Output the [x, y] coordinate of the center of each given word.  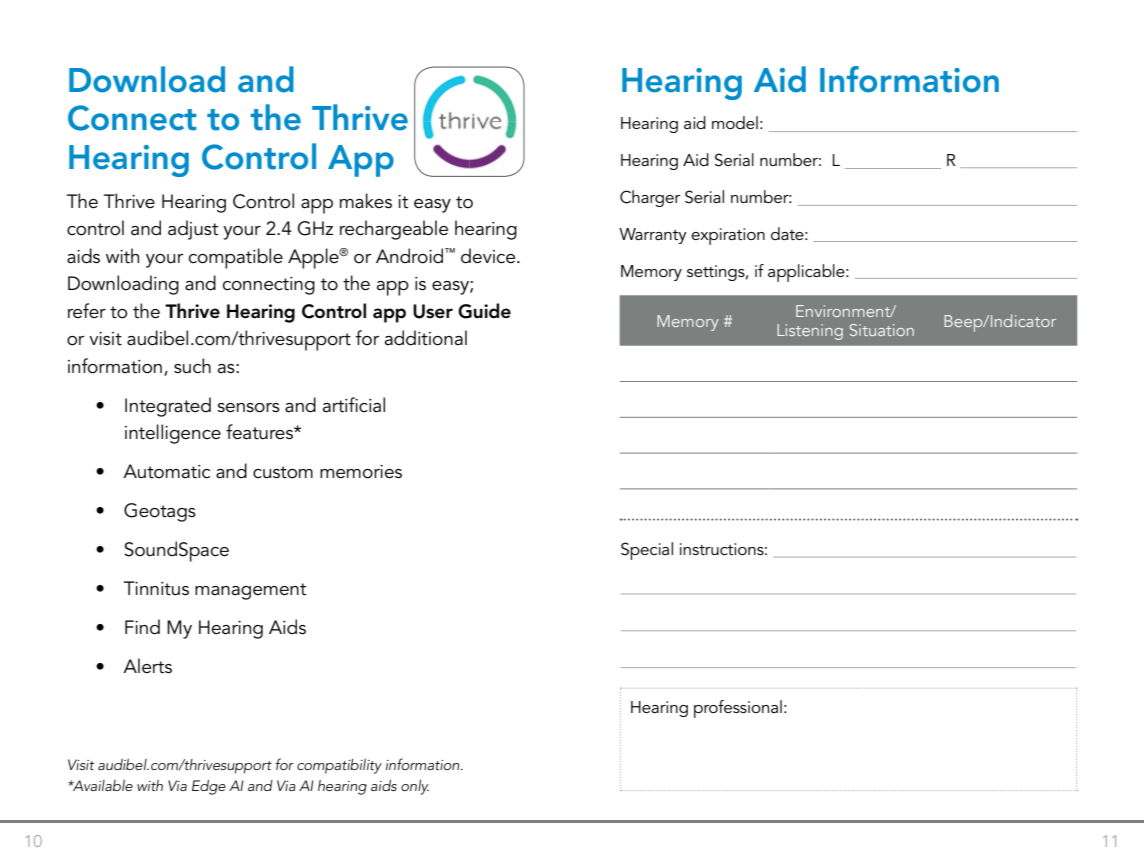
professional [738, 709]
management [250, 591]
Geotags [160, 512]
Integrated [168, 407]
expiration [728, 236]
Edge [209, 787]
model [735, 122]
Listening [810, 332]
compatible [236, 258]
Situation [882, 330]
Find [142, 627]
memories [361, 472]
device [489, 256]
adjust [193, 230]
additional [426, 338]
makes [366, 201]
